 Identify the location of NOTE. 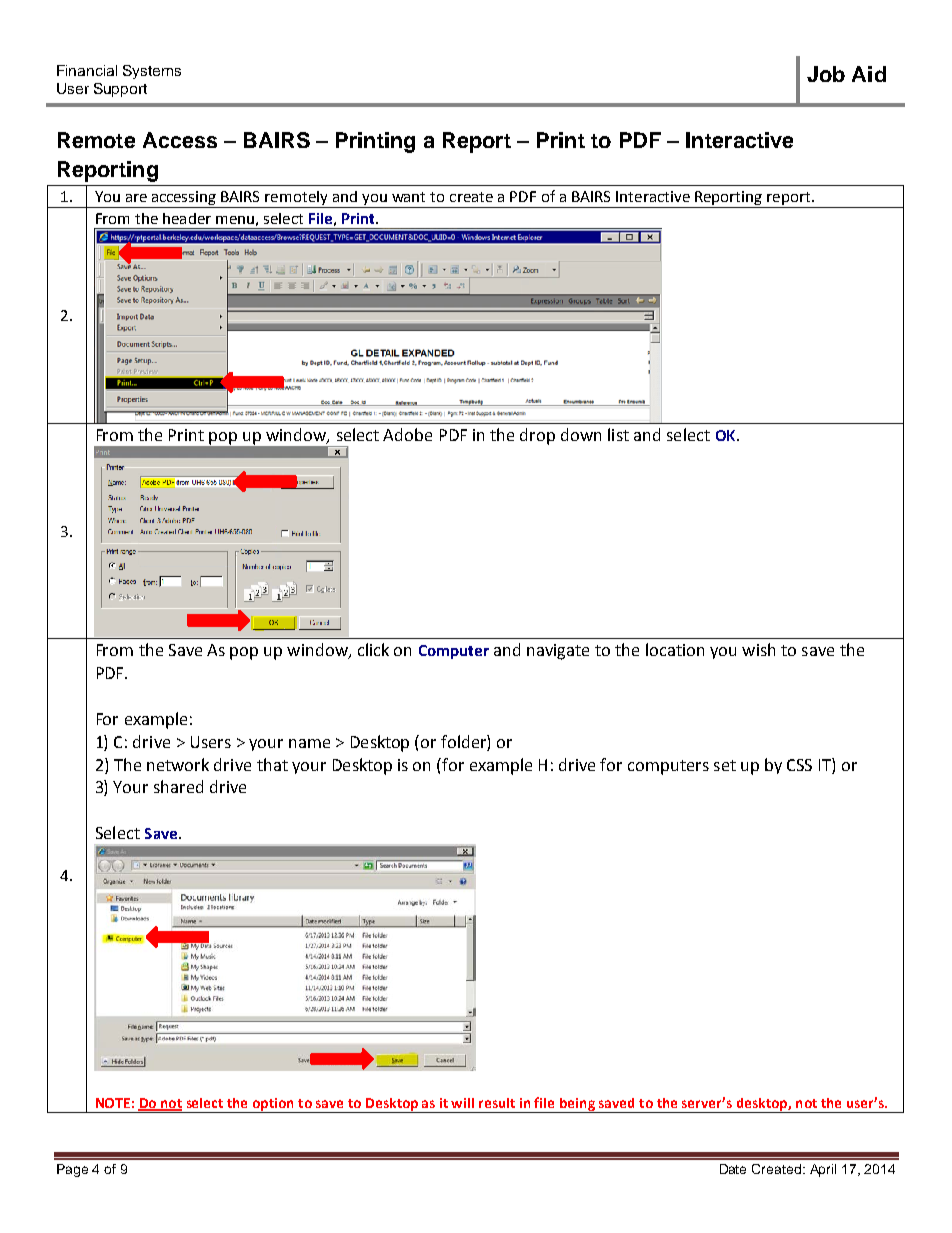
(113, 1103).
